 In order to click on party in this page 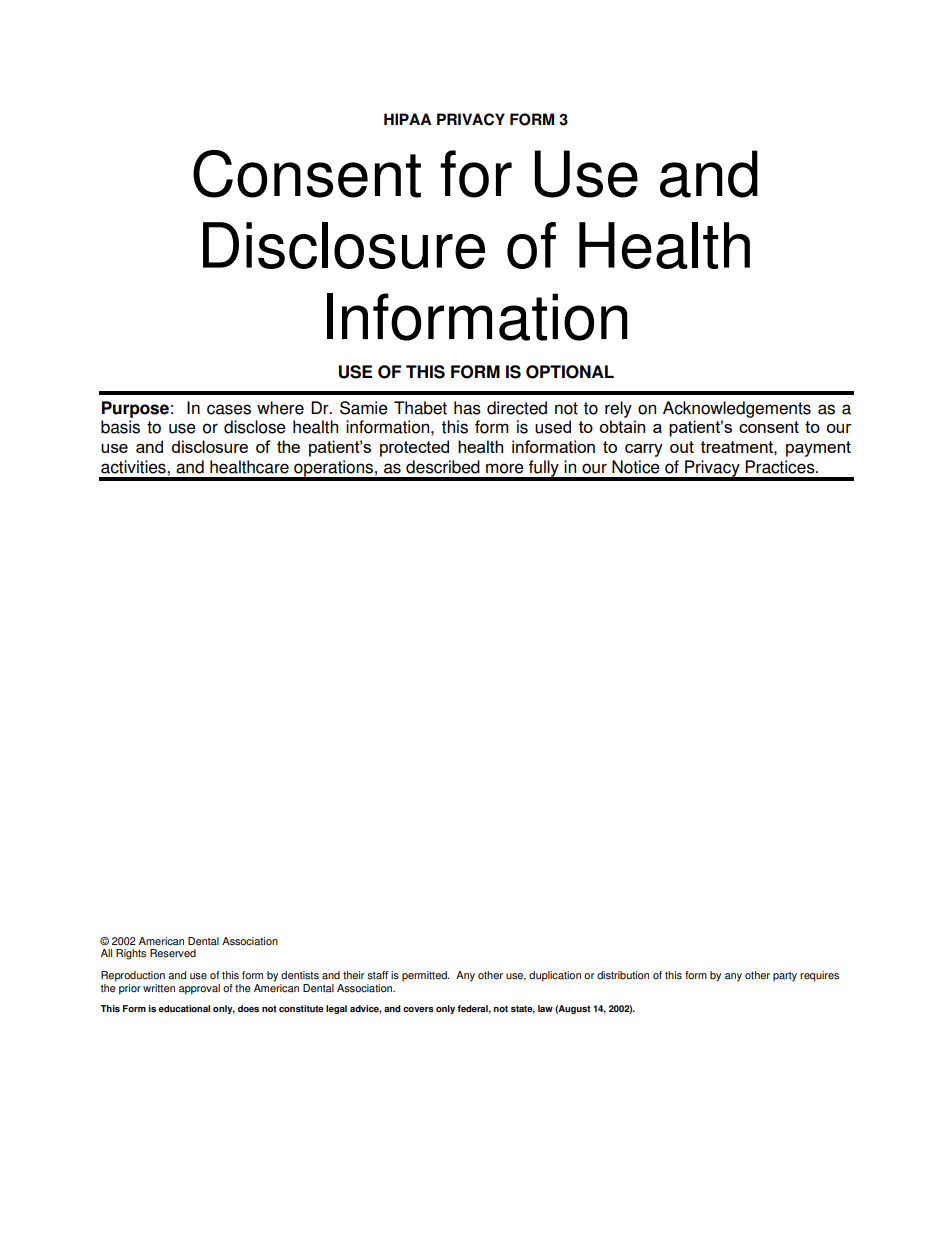, I will do `click(785, 977)`.
